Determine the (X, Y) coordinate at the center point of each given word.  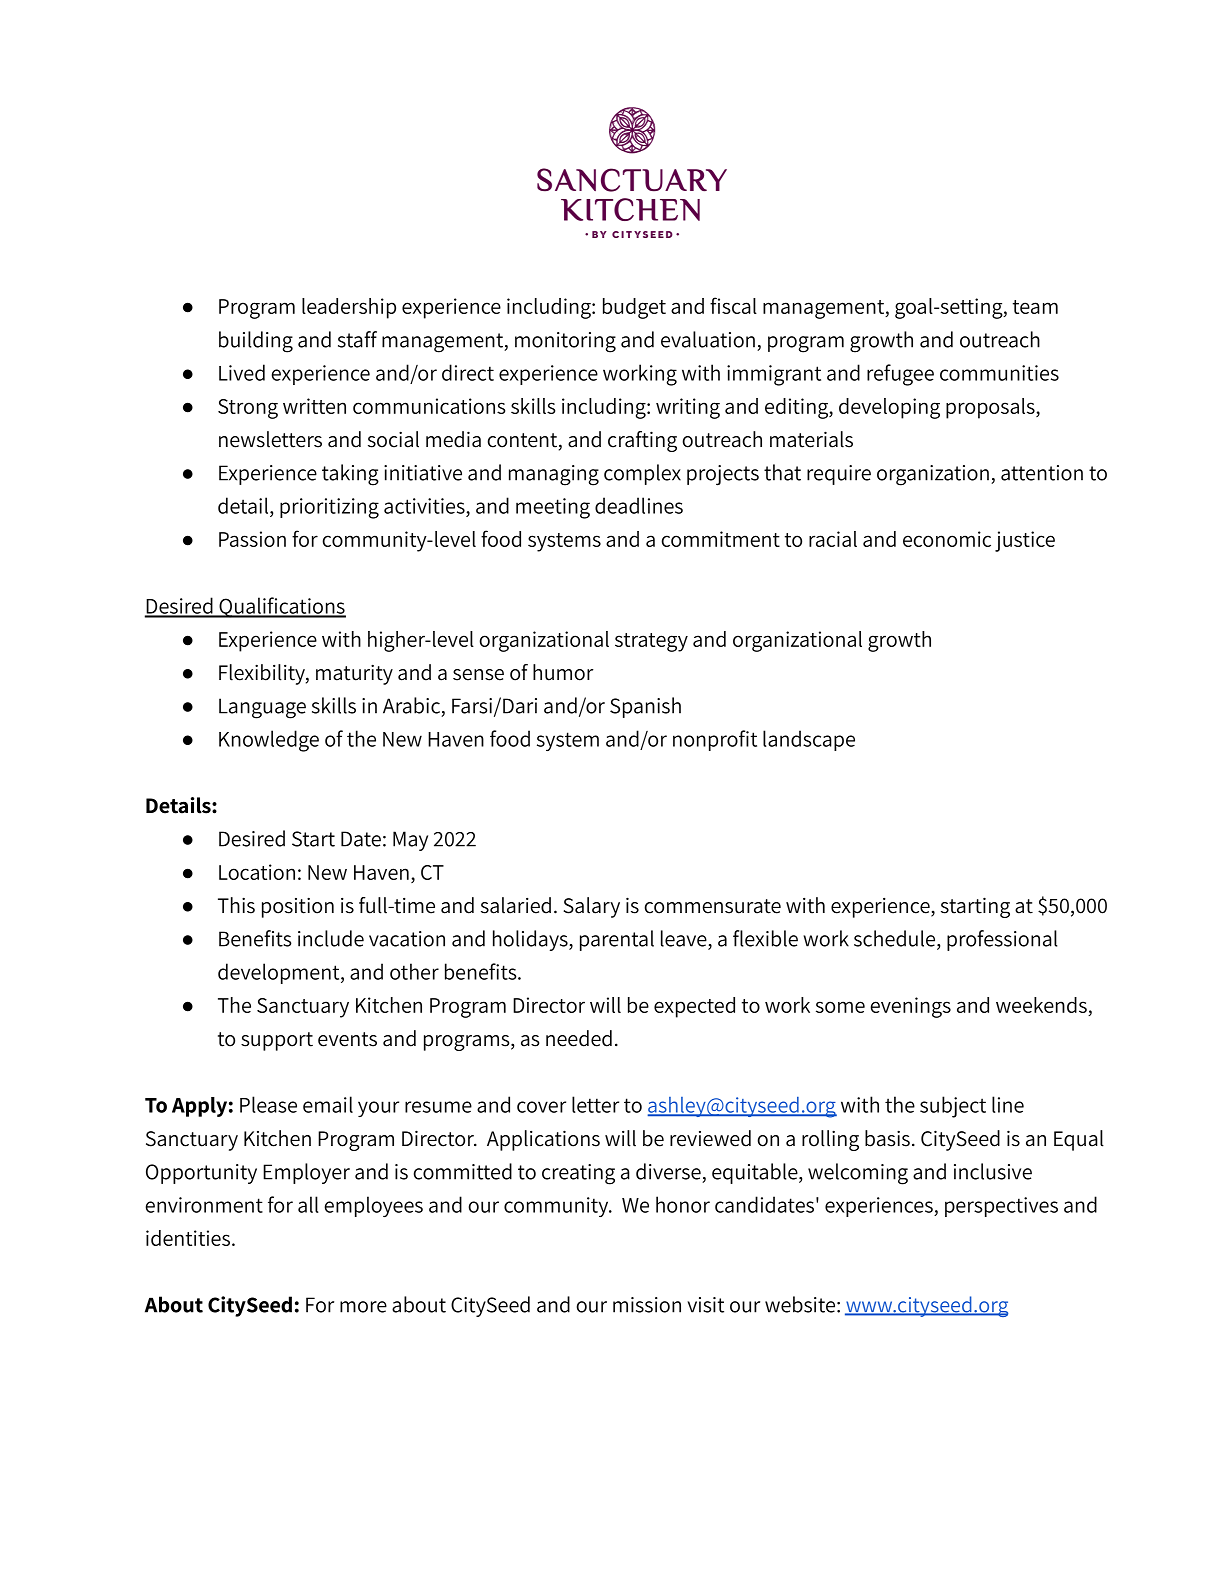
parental (617, 940)
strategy (651, 642)
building (256, 342)
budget (634, 308)
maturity (354, 674)
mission (647, 1305)
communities (999, 373)
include (331, 938)
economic (947, 539)
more (363, 1307)
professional (1002, 940)
